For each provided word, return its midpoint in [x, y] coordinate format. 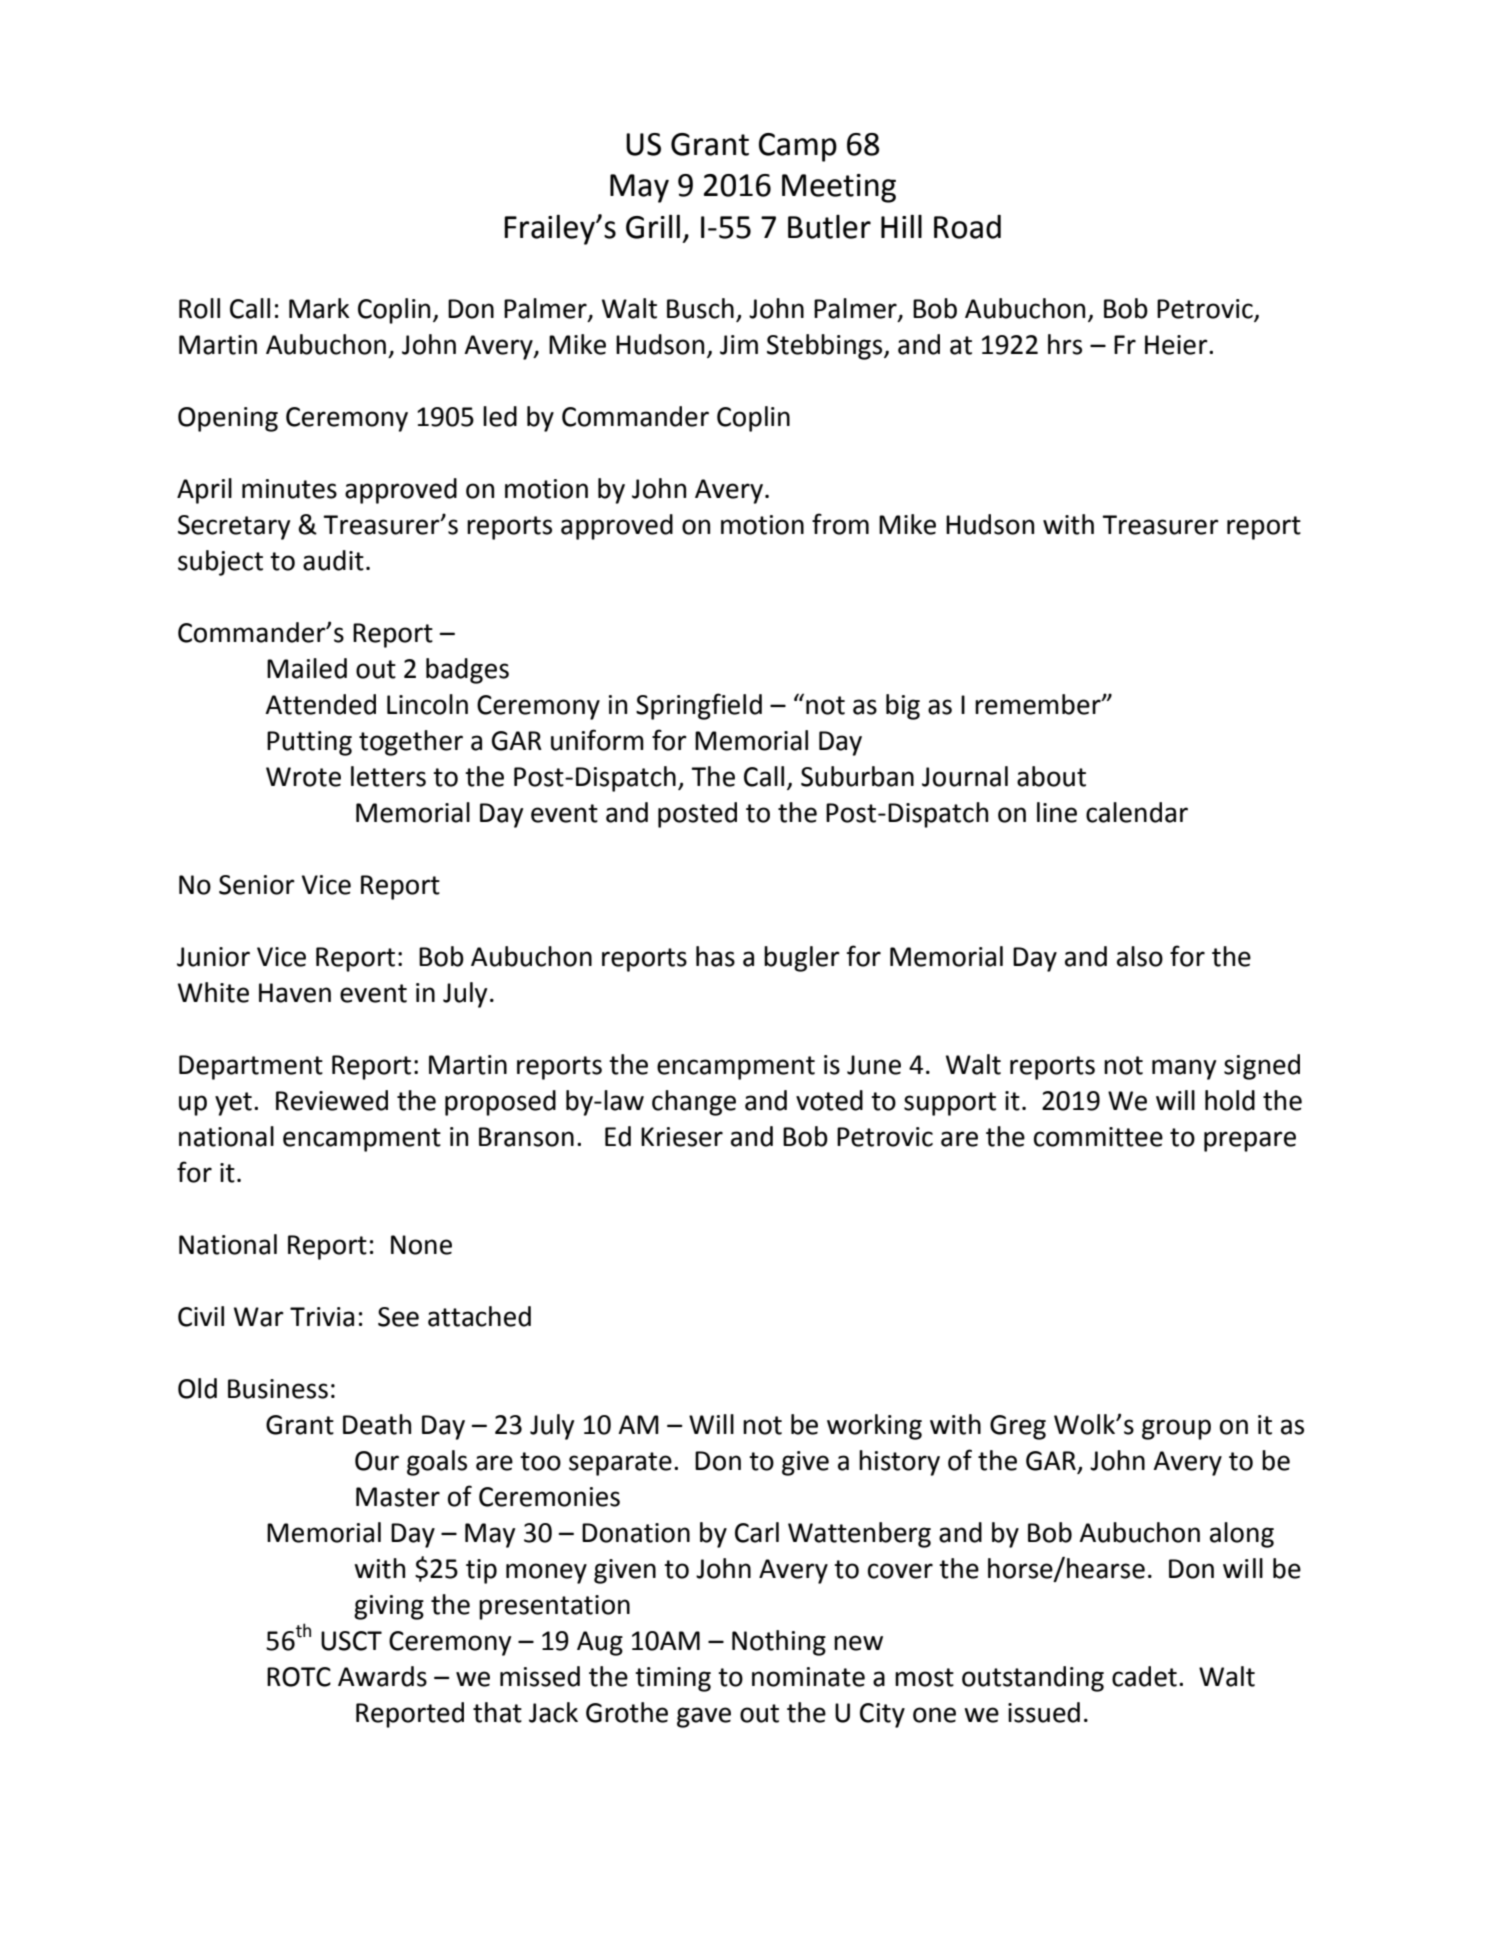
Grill [653, 226]
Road [967, 227]
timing [673, 1679]
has [715, 956]
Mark [319, 308]
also [1140, 956]
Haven [295, 993]
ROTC [299, 1677]
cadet [1144, 1676]
